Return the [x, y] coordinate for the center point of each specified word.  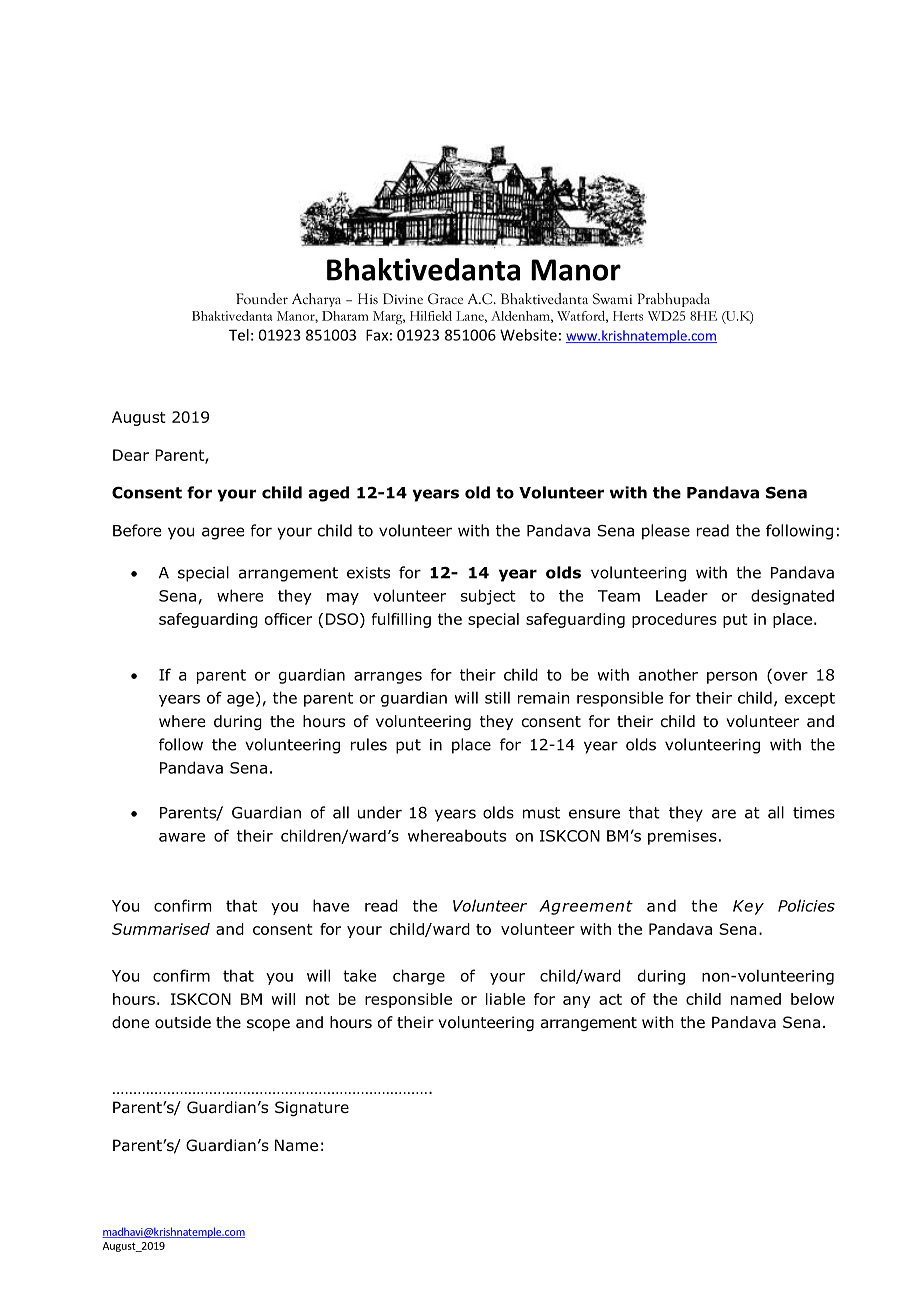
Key [748, 907]
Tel [239, 335]
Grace [445, 298]
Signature [312, 1108]
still [497, 697]
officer [288, 619]
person [732, 678]
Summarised [161, 929]
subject [488, 597]
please [666, 532]
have [331, 905]
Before [137, 530]
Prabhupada [674, 300]
